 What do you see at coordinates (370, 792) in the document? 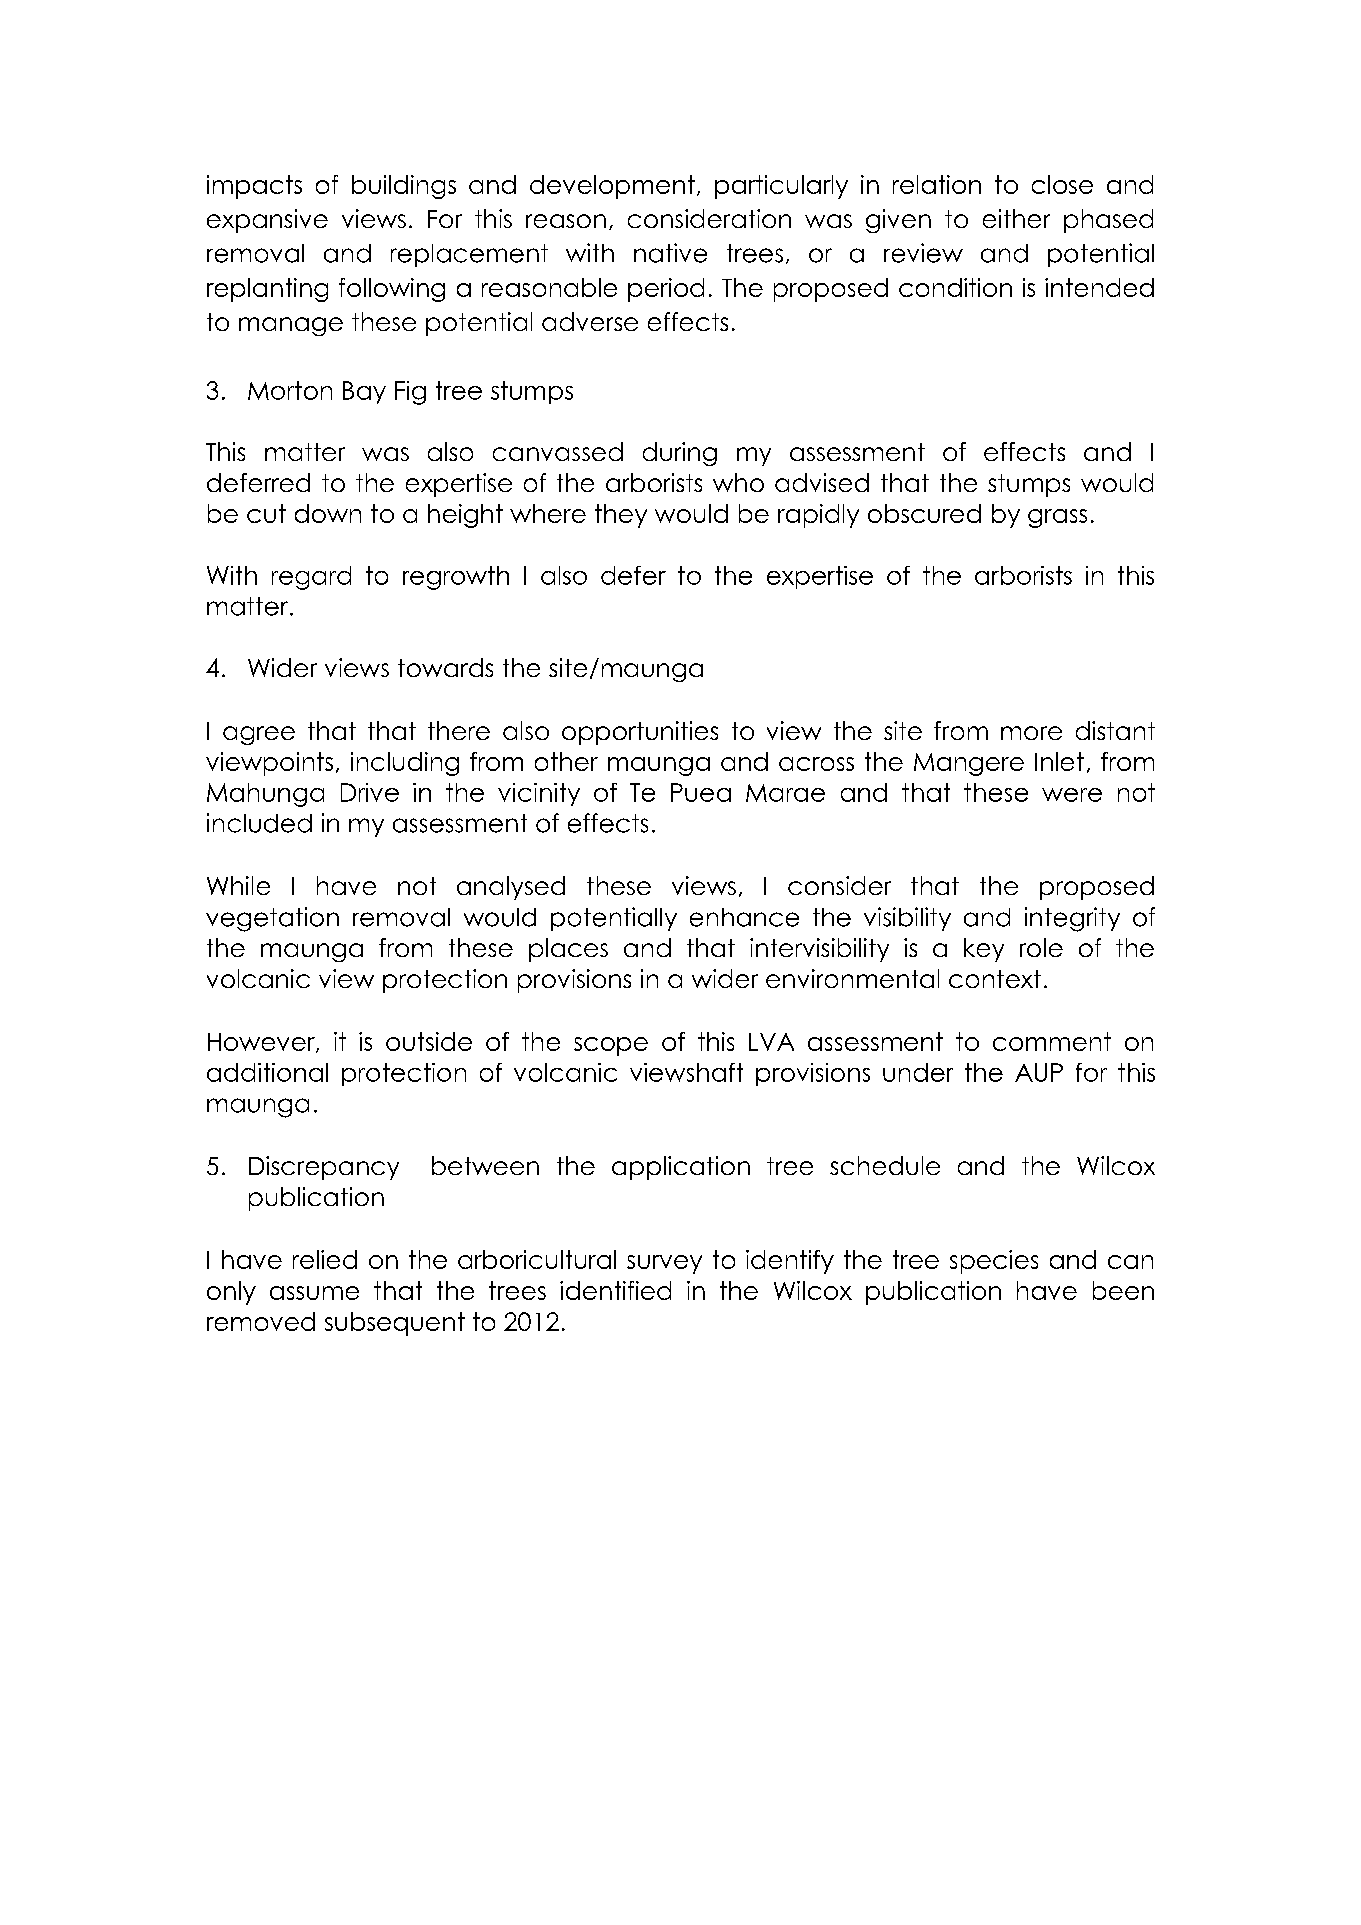
I see `Drive` at bounding box center [370, 792].
